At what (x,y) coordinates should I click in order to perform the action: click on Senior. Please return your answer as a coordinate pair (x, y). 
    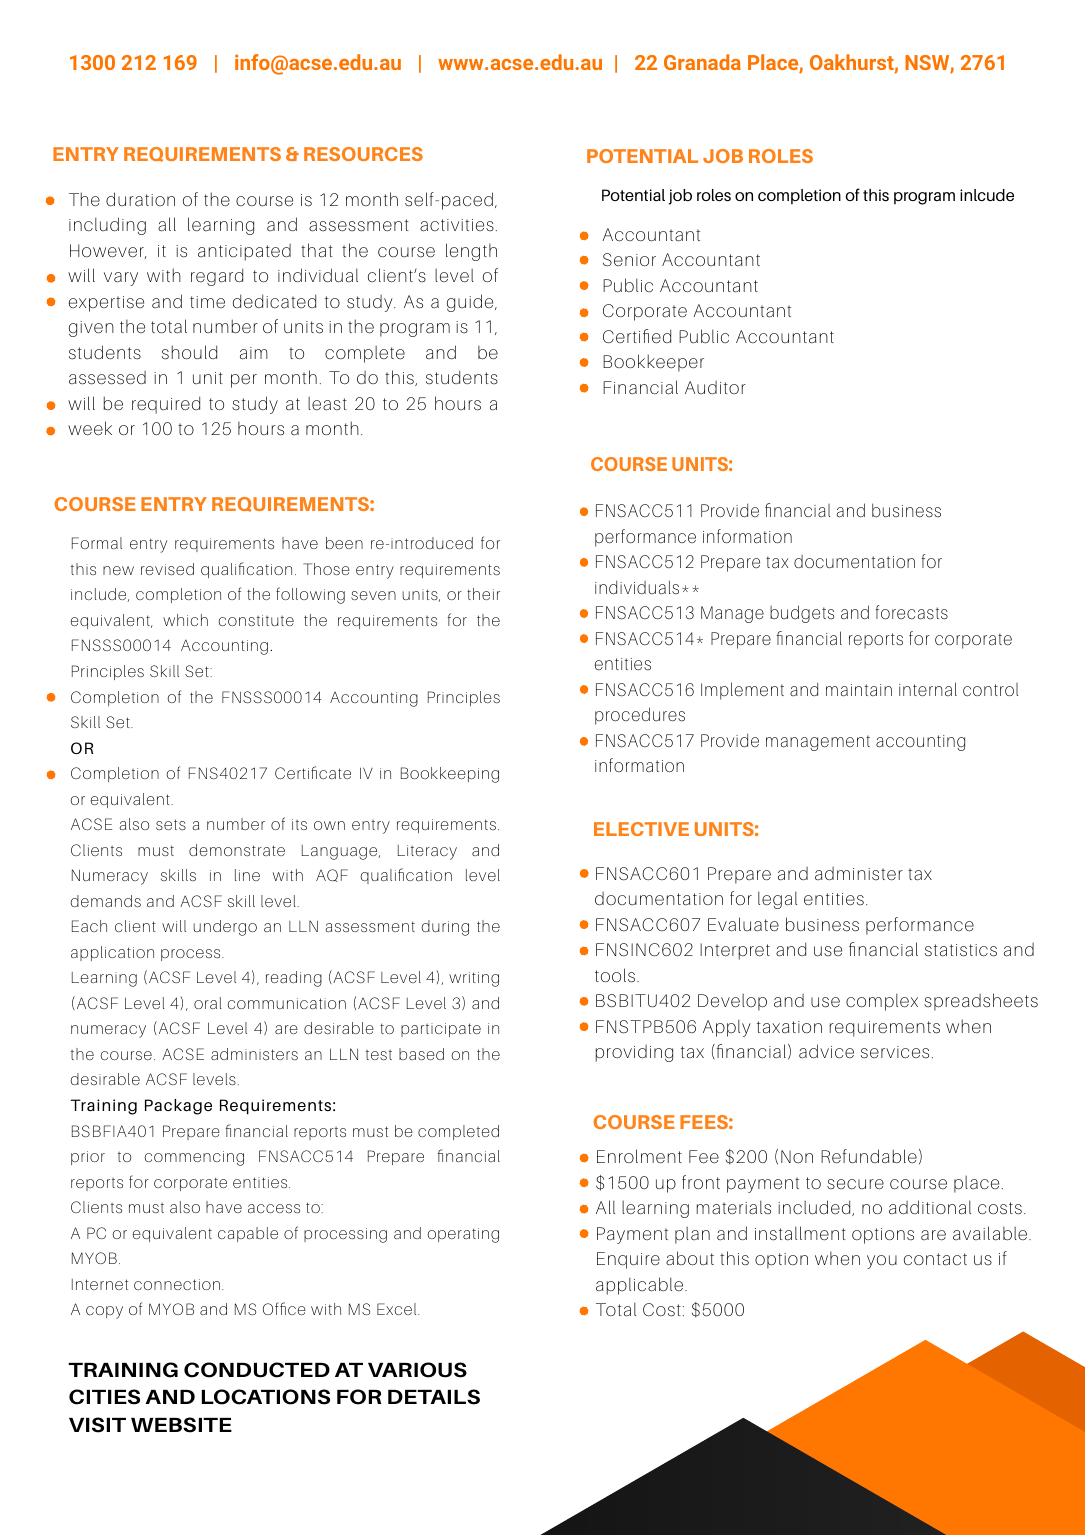
    Looking at the image, I should click on (629, 260).
